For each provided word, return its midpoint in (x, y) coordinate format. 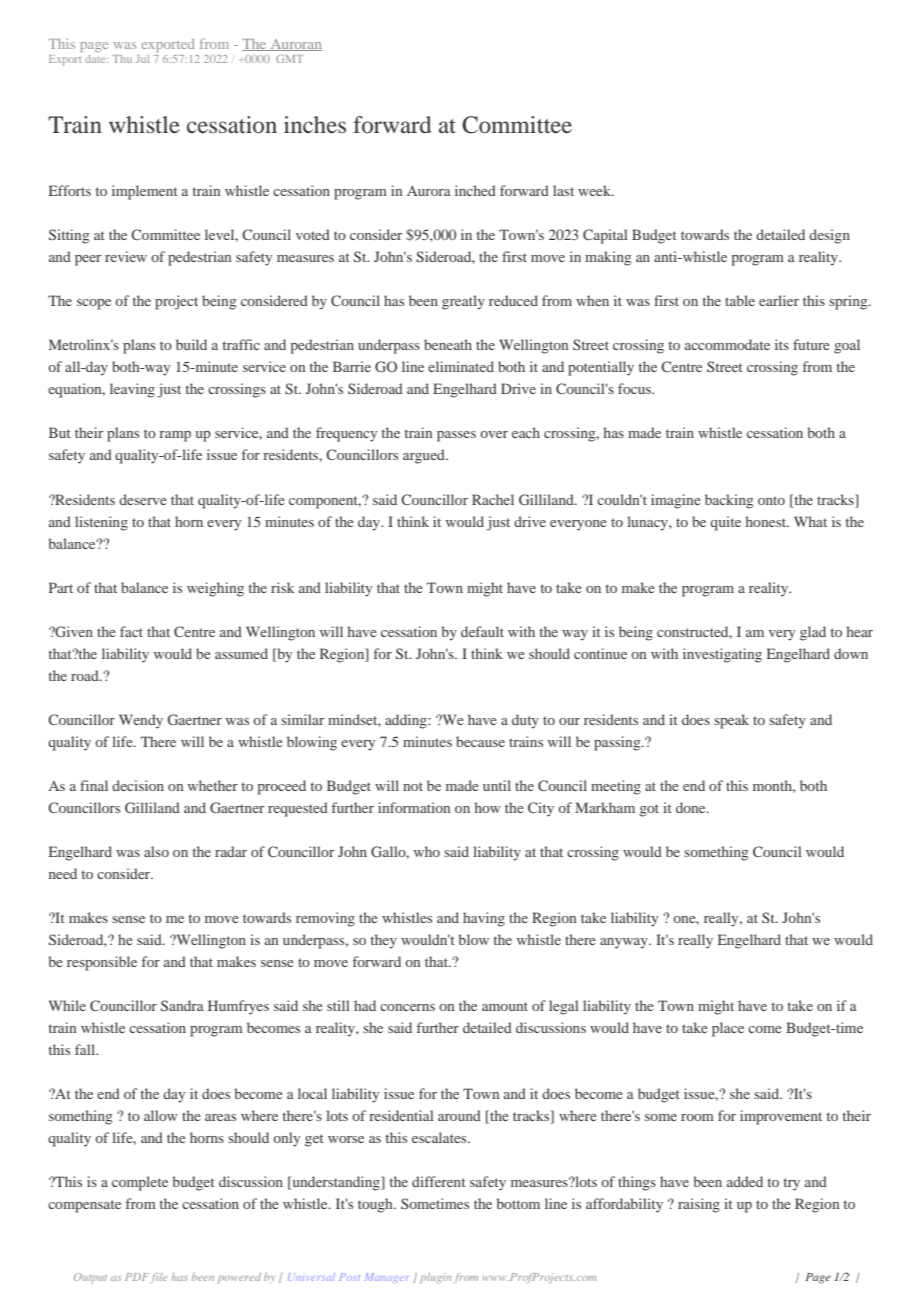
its (782, 344)
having (484, 919)
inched (475, 190)
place (728, 1029)
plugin (436, 1278)
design (829, 236)
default (482, 631)
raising (699, 1205)
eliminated (461, 366)
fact (131, 631)
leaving (132, 390)
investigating (722, 655)
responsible (102, 963)
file (159, 1278)
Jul (142, 59)
